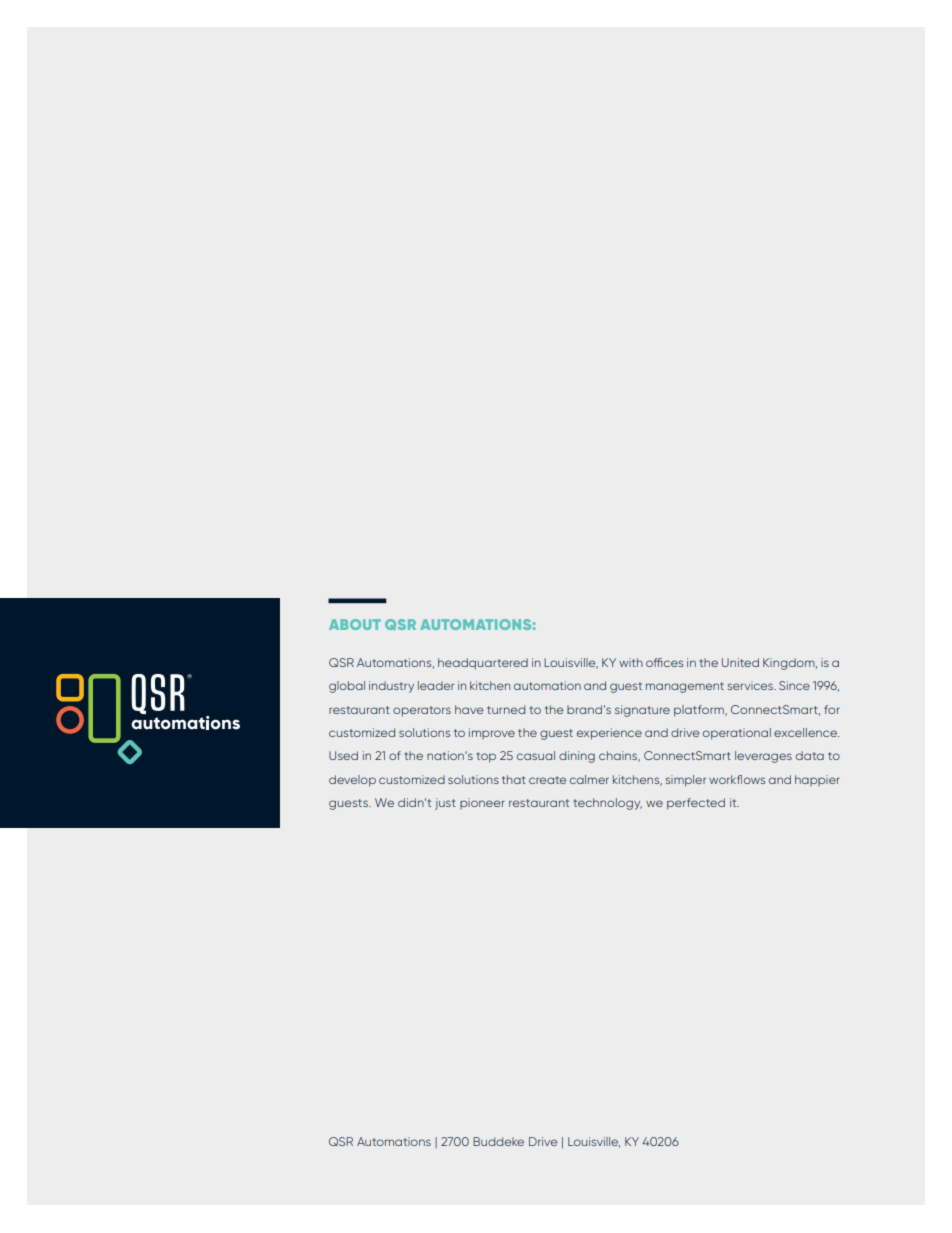  I want to click on United, so click(740, 662).
